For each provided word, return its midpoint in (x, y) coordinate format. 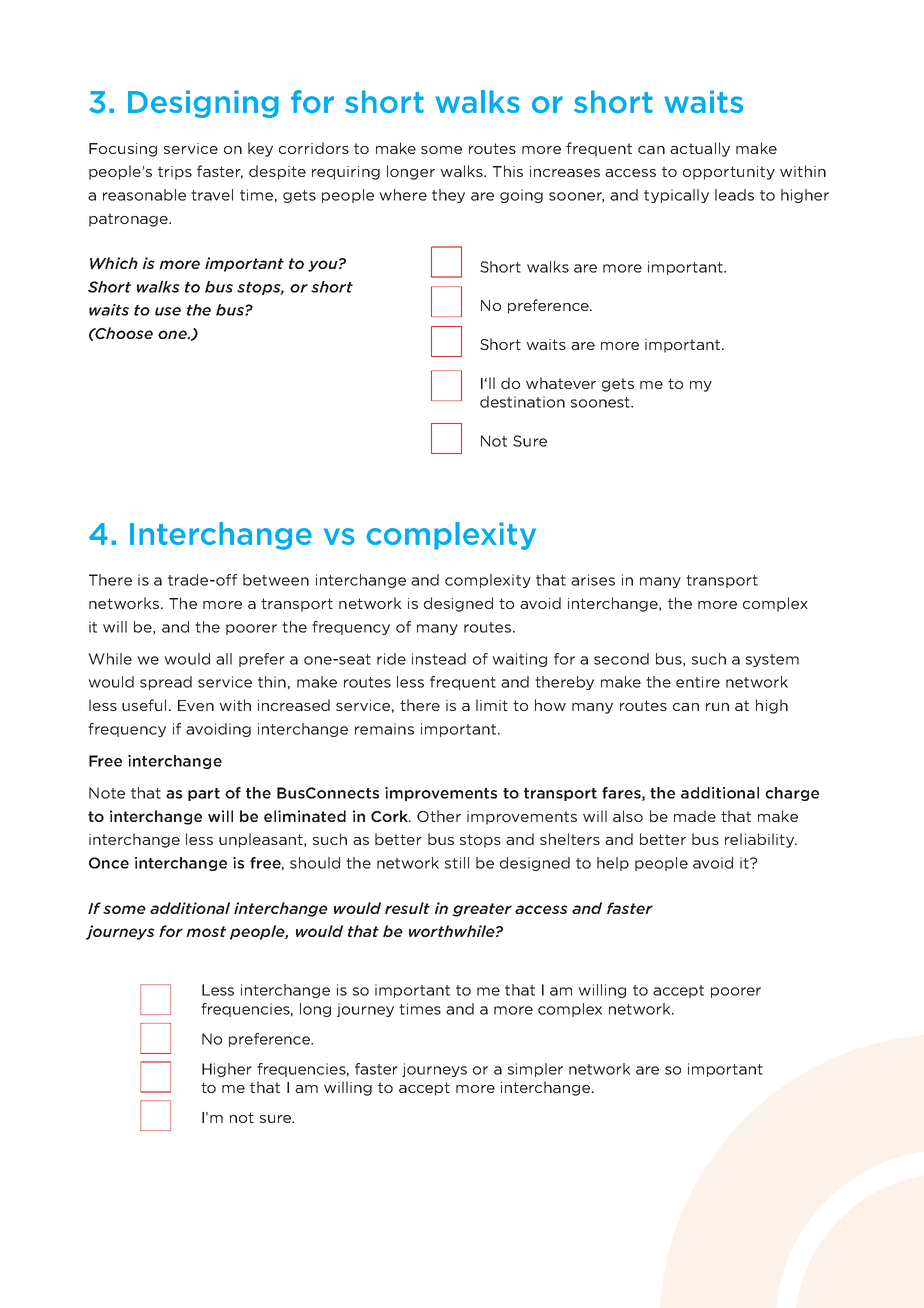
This (508, 171)
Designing (203, 104)
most (206, 931)
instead (439, 659)
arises (593, 580)
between (276, 580)
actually (700, 149)
